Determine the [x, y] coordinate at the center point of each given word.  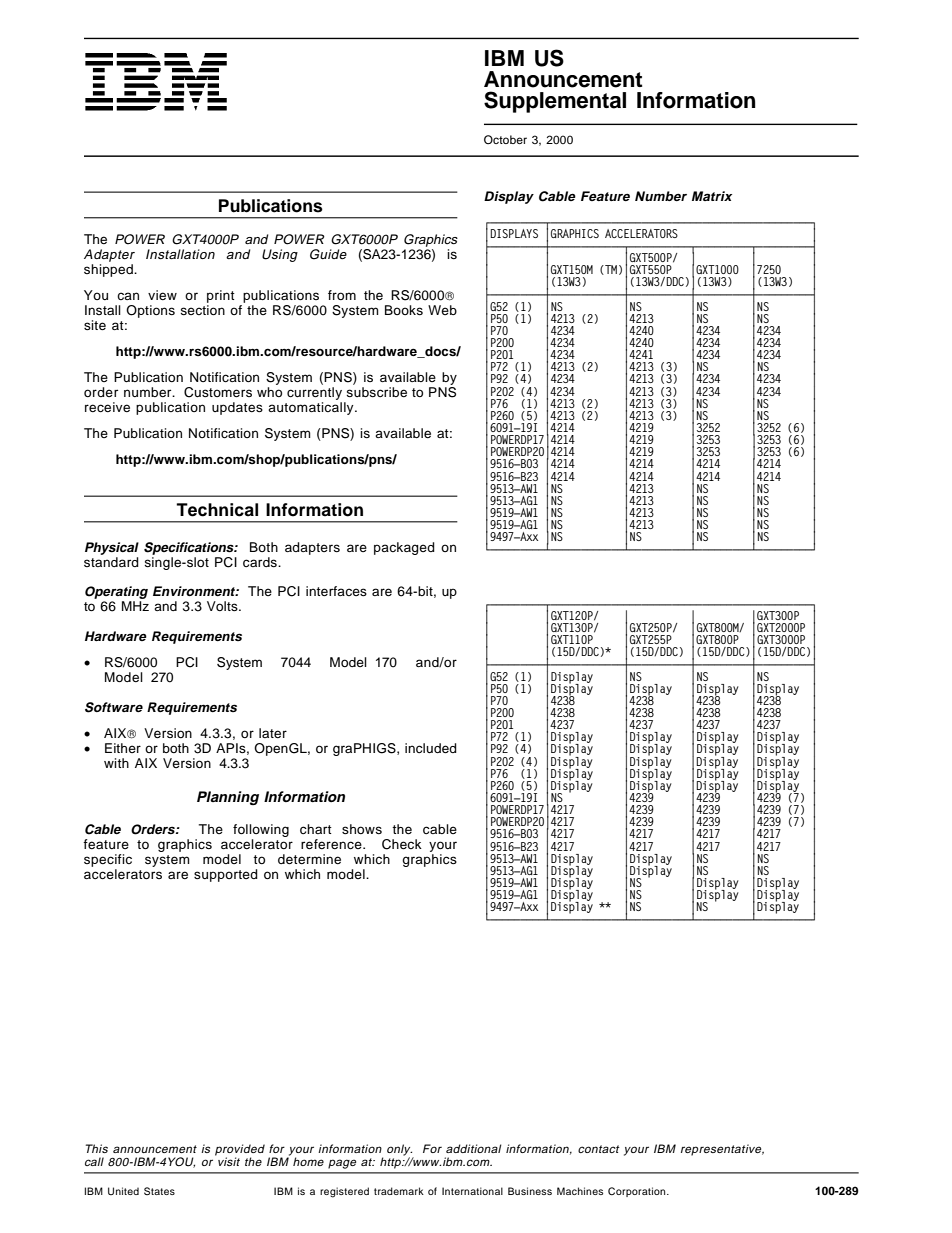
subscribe [376, 392]
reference [332, 844]
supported [226, 875]
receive [107, 407]
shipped [109, 269]
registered [344, 1192]
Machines [580, 1191]
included [431, 748]
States [159, 1191]
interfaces [336, 591]
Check [402, 844]
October [505, 139]
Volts [223, 606]
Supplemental [555, 102]
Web [442, 310]
